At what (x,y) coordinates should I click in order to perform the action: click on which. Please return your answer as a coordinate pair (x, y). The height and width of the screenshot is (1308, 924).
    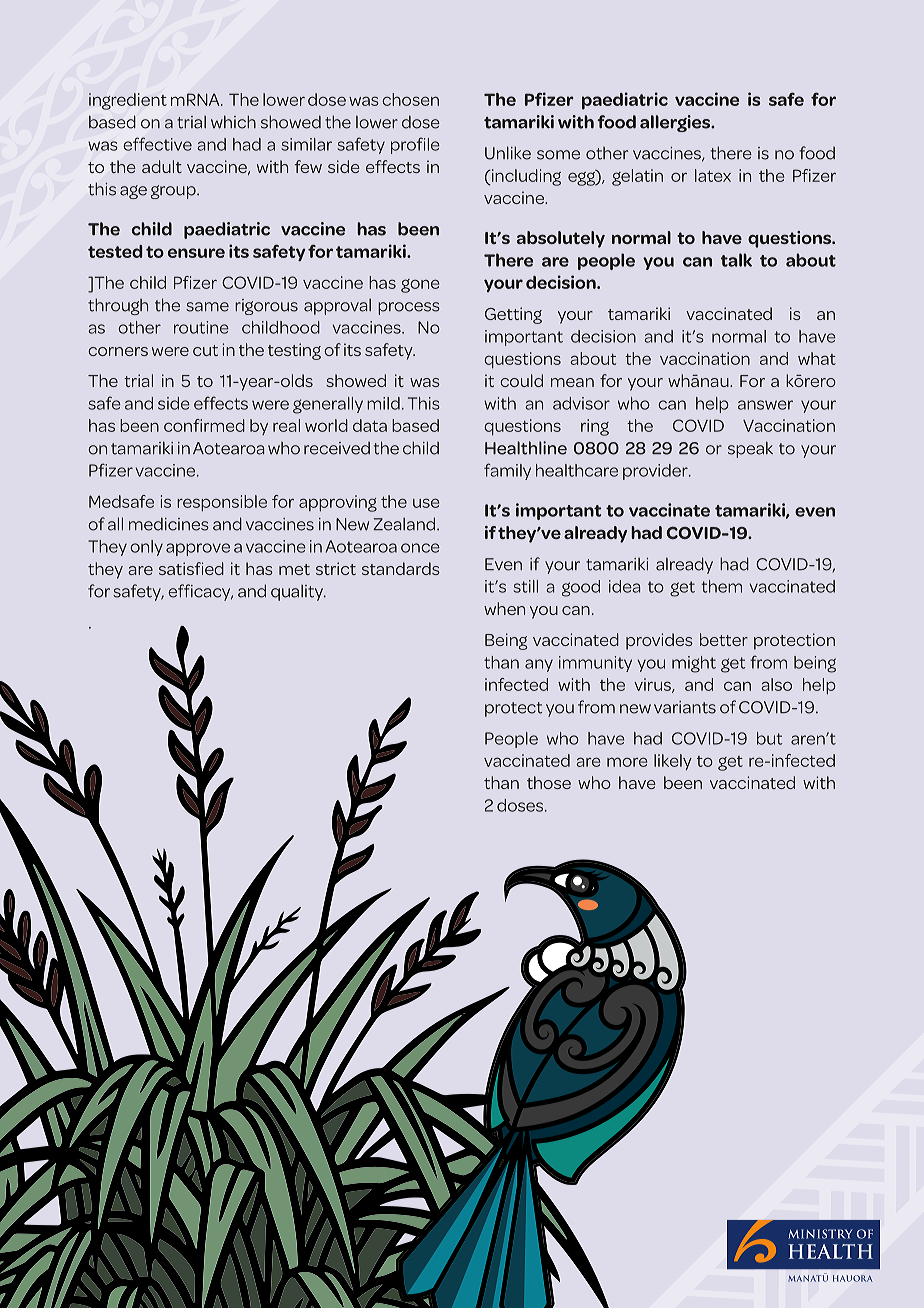
    Looking at the image, I should click on (233, 122).
